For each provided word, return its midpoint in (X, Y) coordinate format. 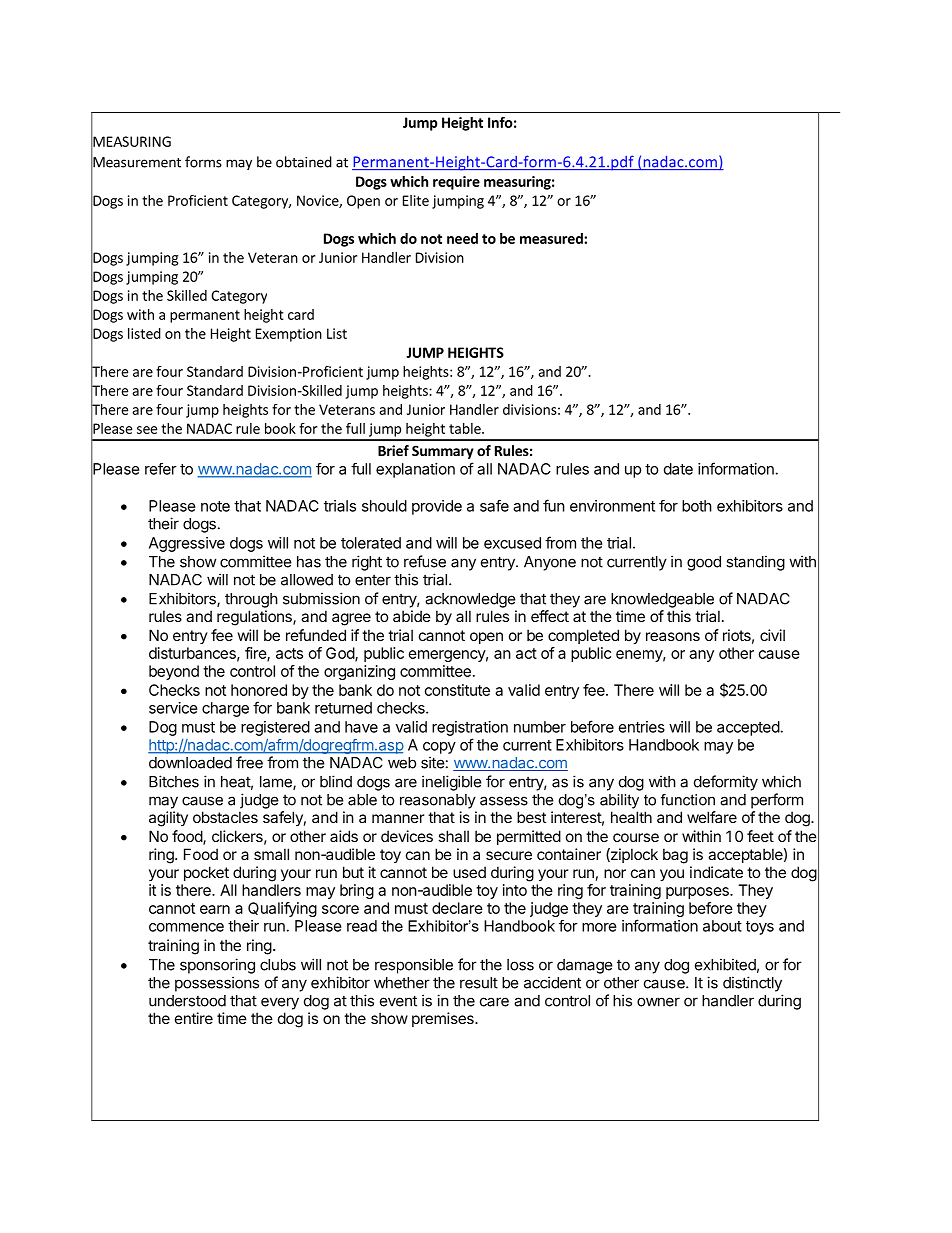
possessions (217, 984)
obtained (304, 162)
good (704, 563)
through (251, 600)
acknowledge (470, 600)
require (456, 183)
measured (552, 238)
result (479, 983)
